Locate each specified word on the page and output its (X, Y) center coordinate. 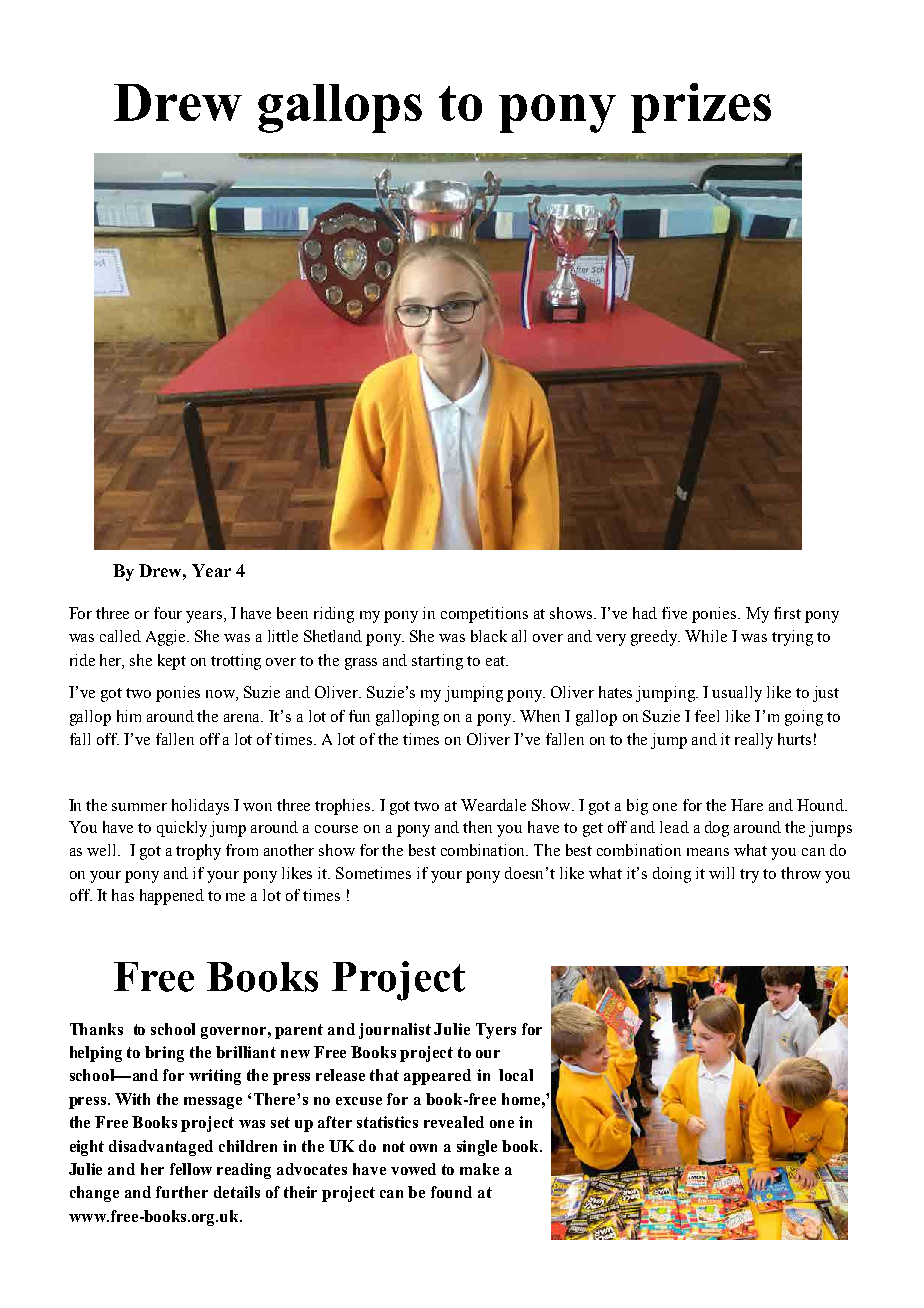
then (477, 827)
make (479, 1169)
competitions (484, 615)
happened (172, 897)
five (674, 613)
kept (172, 662)
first (787, 613)
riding (334, 615)
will (721, 873)
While (706, 636)
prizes (701, 108)
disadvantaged (161, 1148)
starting (437, 662)
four (168, 613)
